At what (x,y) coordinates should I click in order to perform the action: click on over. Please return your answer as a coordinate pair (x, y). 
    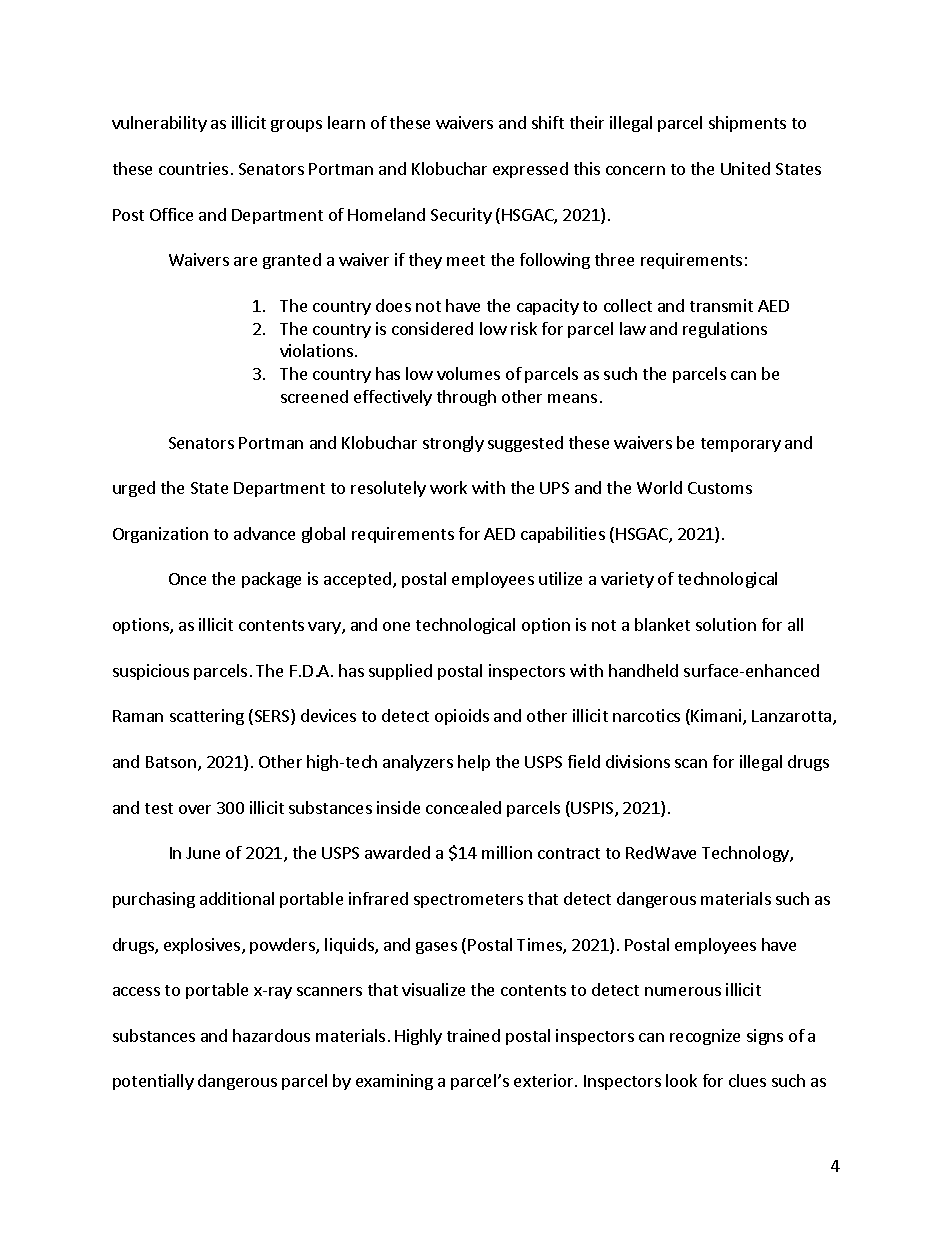
    Looking at the image, I should click on (195, 809).
